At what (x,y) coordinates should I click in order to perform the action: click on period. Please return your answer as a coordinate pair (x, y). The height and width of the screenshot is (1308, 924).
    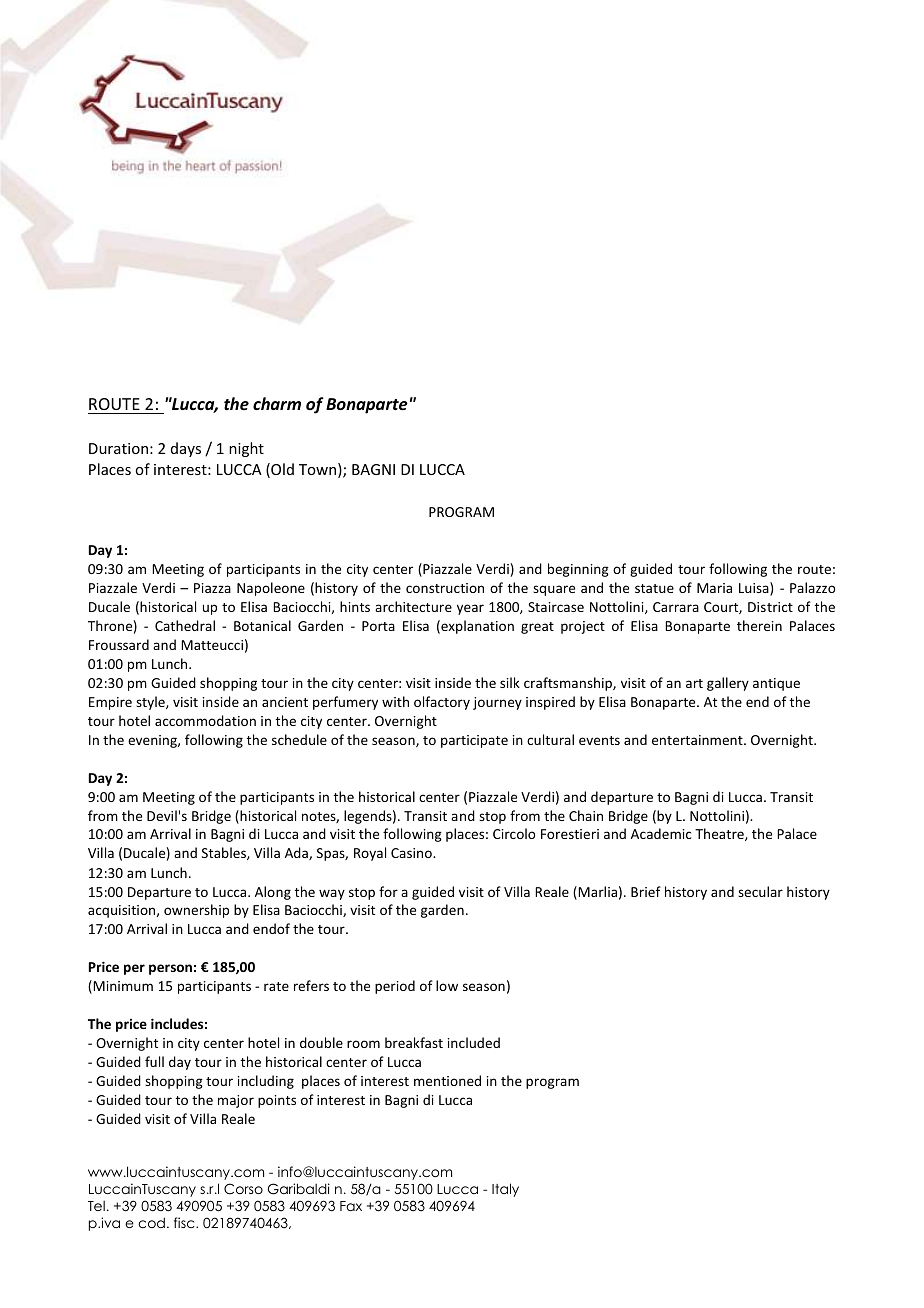
    Looking at the image, I should click on (395, 987).
